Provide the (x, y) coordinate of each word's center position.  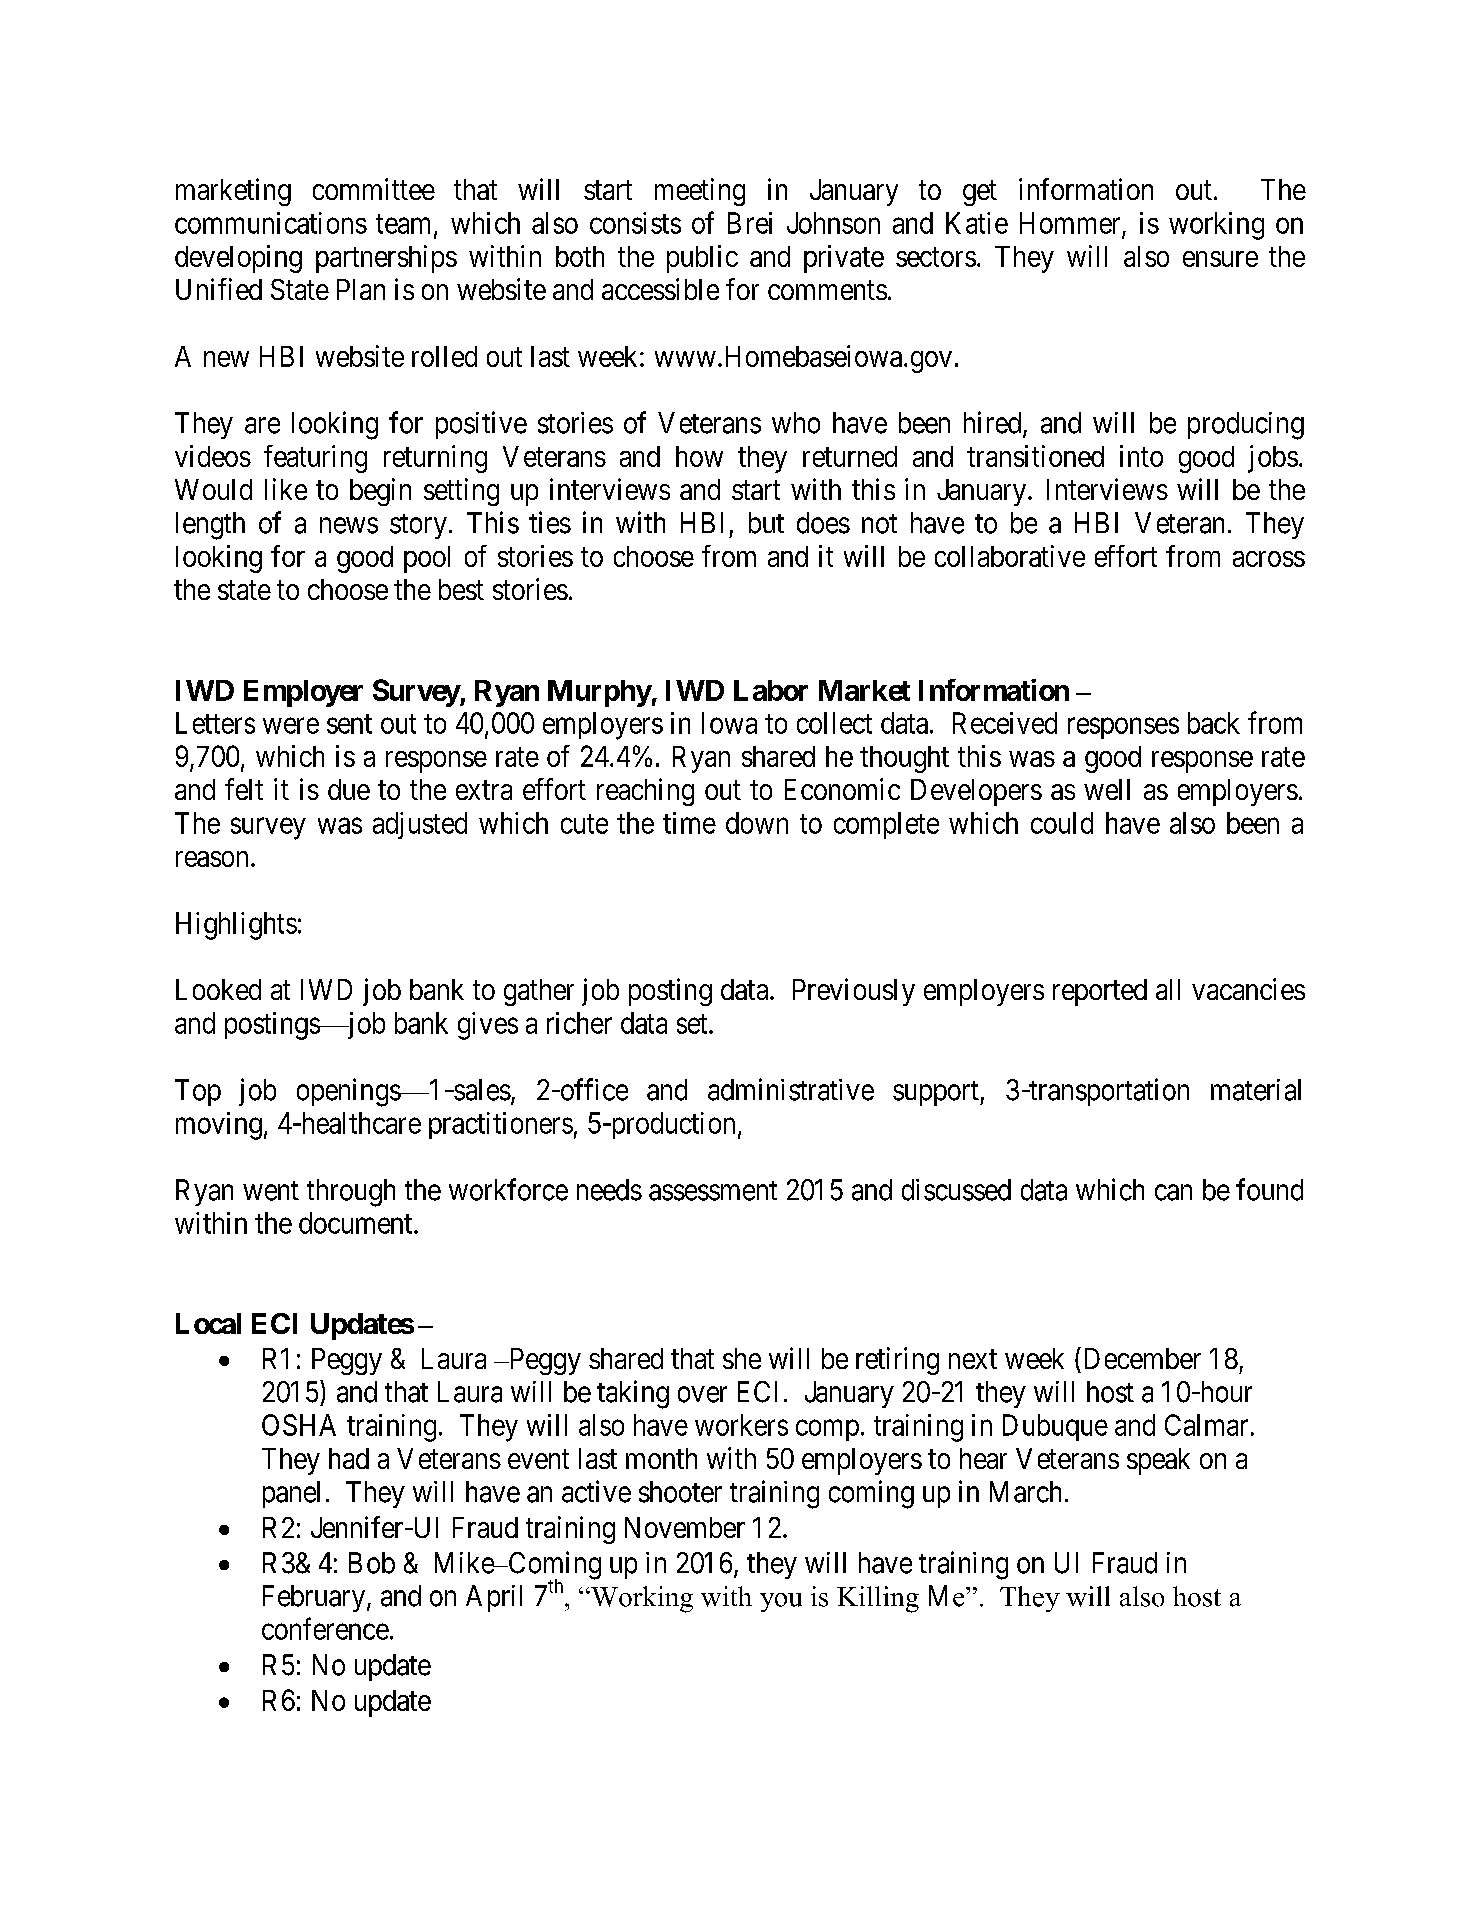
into (1141, 456)
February (314, 1598)
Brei (750, 223)
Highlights (236, 926)
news (349, 526)
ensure (1220, 259)
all (1168, 989)
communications (271, 223)
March (1025, 1492)
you (781, 1602)
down (757, 823)
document (357, 1223)
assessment (713, 1191)
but (766, 523)
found (1269, 1189)
